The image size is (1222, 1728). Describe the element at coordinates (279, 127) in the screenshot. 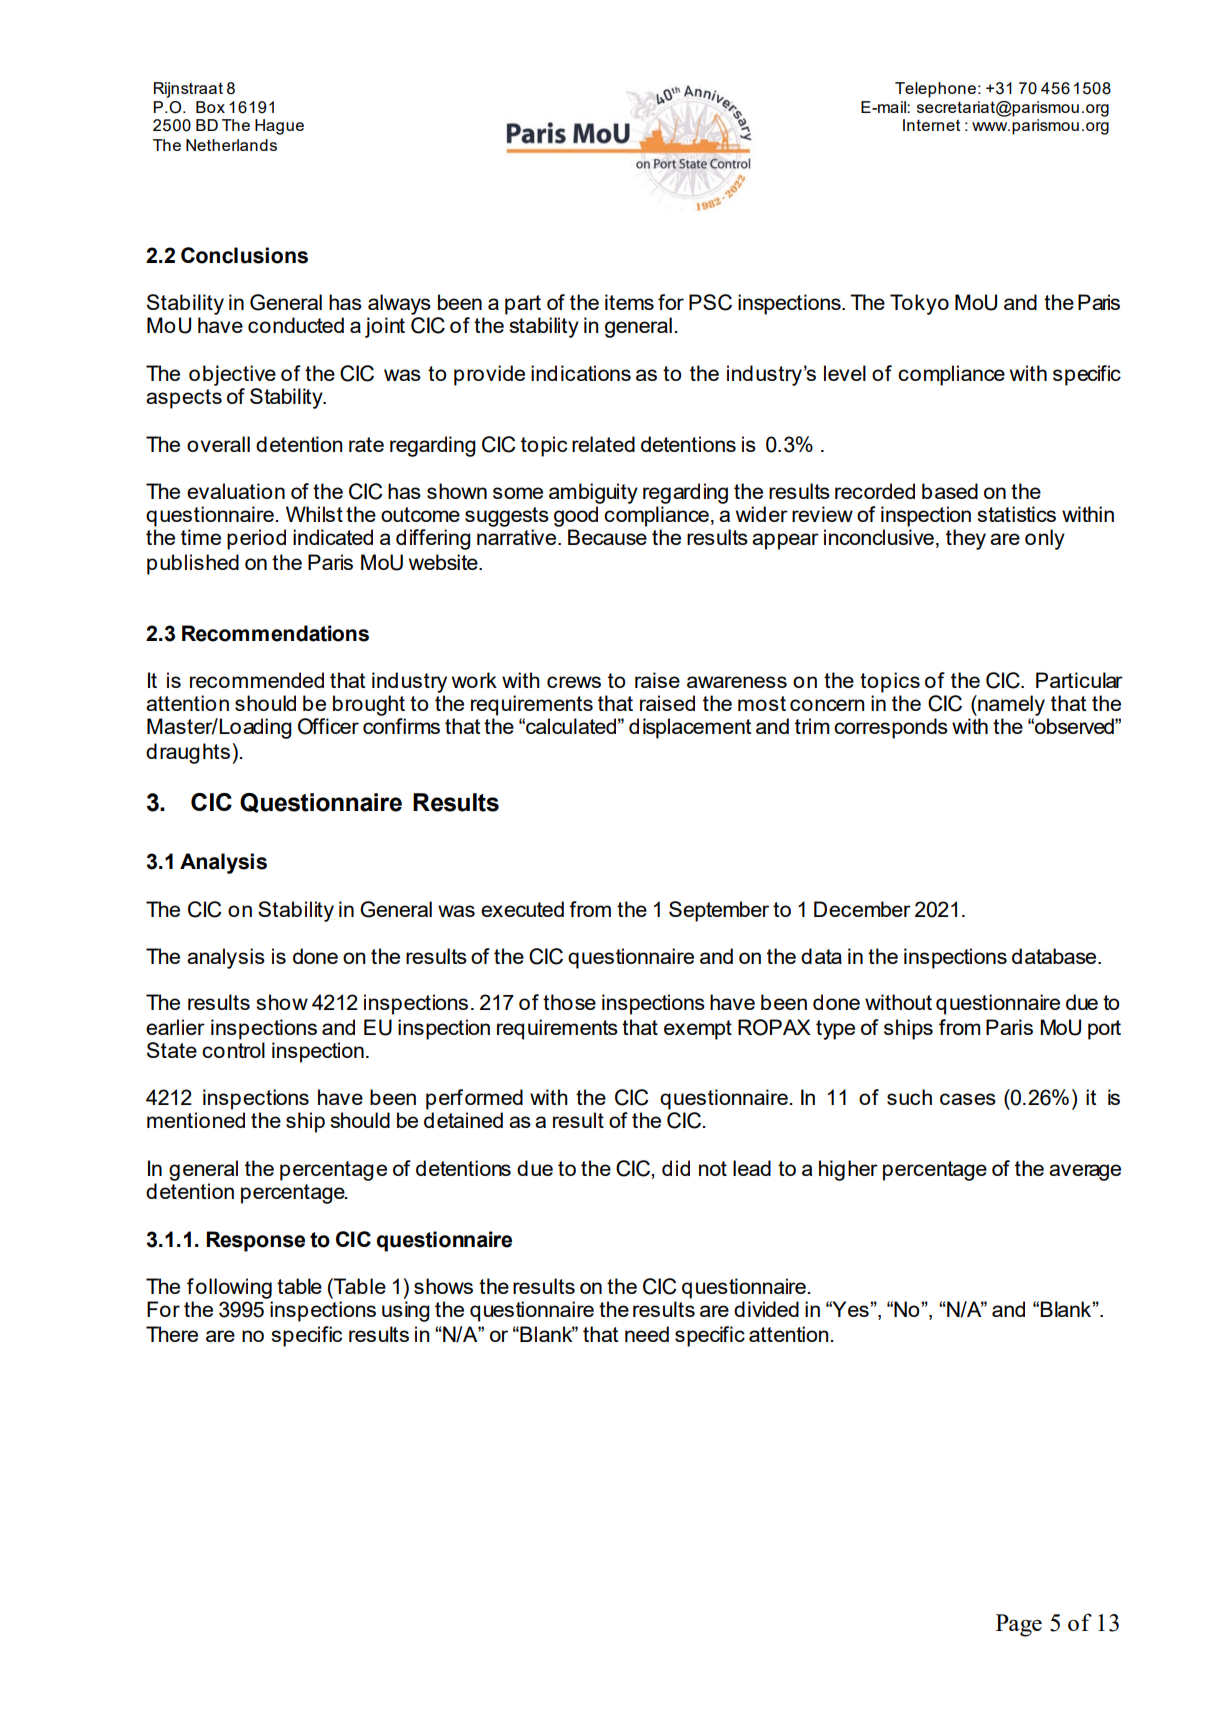

I see `Hague` at that location.
